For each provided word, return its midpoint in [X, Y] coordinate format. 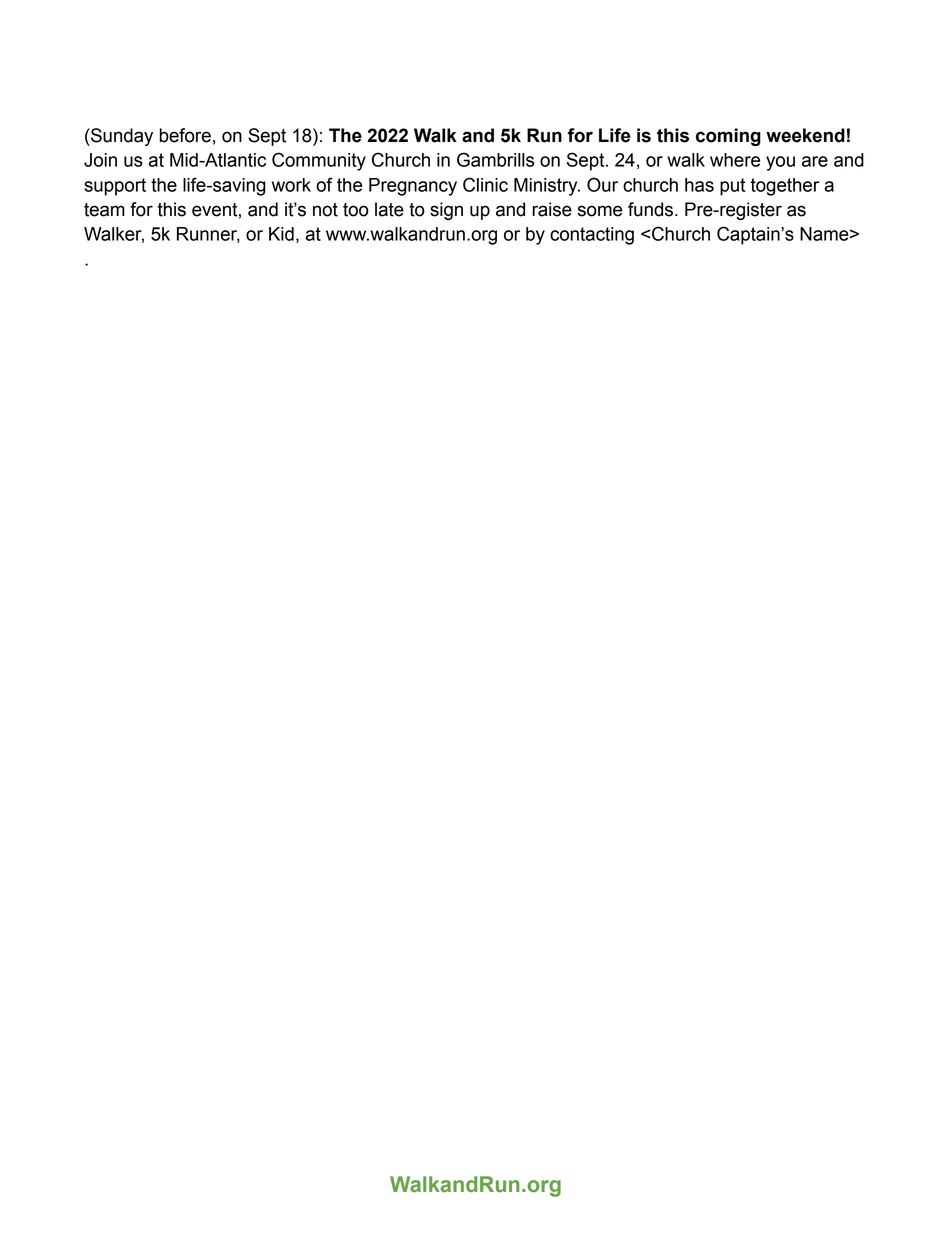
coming [728, 137]
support [115, 187]
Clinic [485, 184]
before [185, 135]
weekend [805, 135]
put [732, 187]
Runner [208, 235]
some [600, 211]
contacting [592, 236]
